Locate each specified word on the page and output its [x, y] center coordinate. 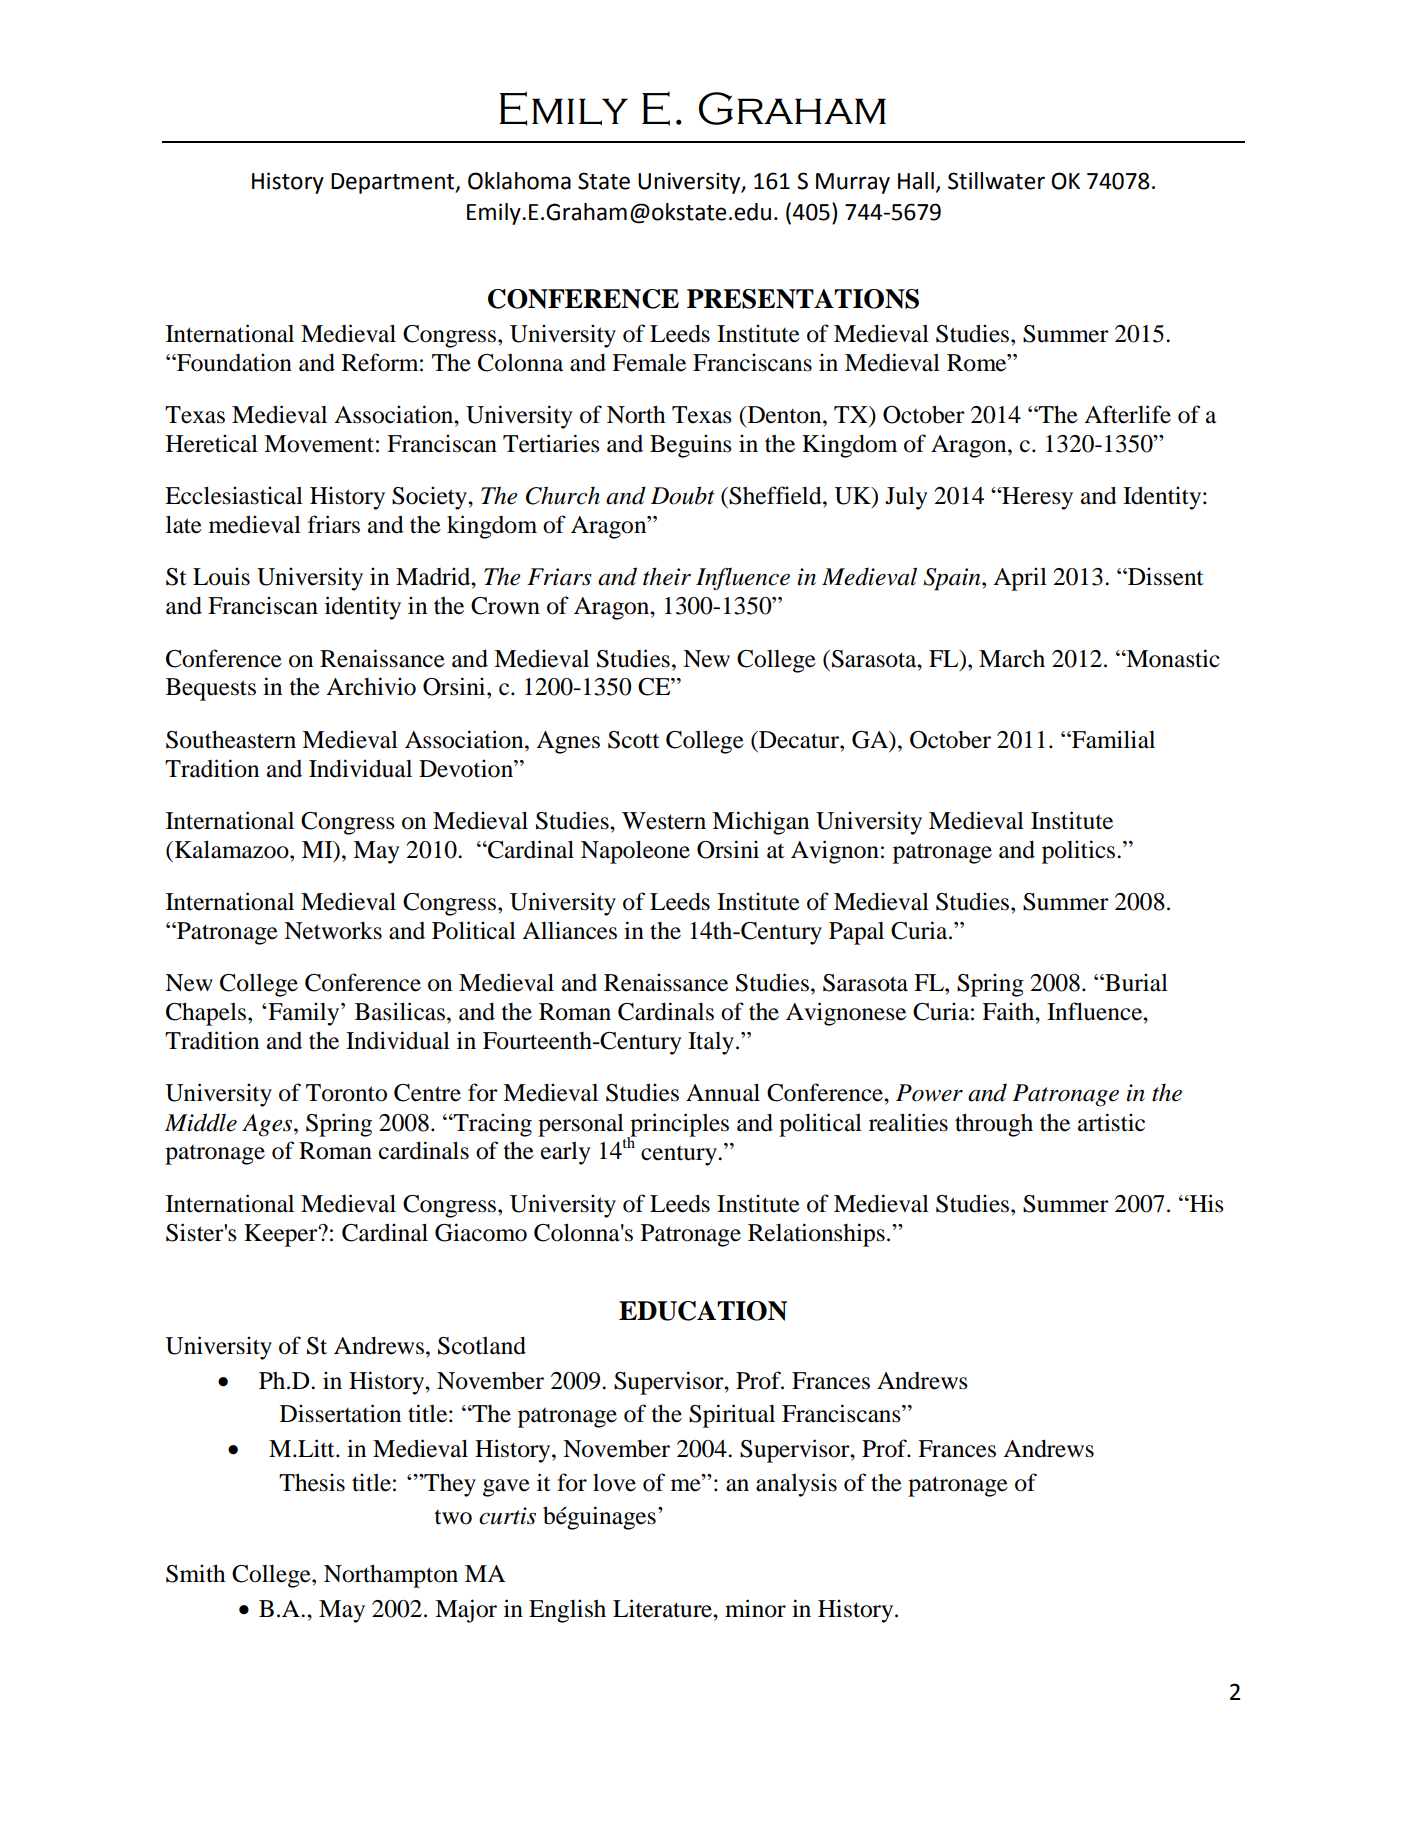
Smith [195, 1573]
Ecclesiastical [234, 495]
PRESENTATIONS [803, 299]
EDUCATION [703, 1311]
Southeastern [231, 740]
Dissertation [340, 1413]
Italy [711, 1043]
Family [305, 1014]
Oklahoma [519, 181]
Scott [634, 740]
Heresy [1036, 498]
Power [929, 1093]
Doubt [683, 495]
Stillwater [996, 181]
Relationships [816, 1235]
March [1012, 659]
